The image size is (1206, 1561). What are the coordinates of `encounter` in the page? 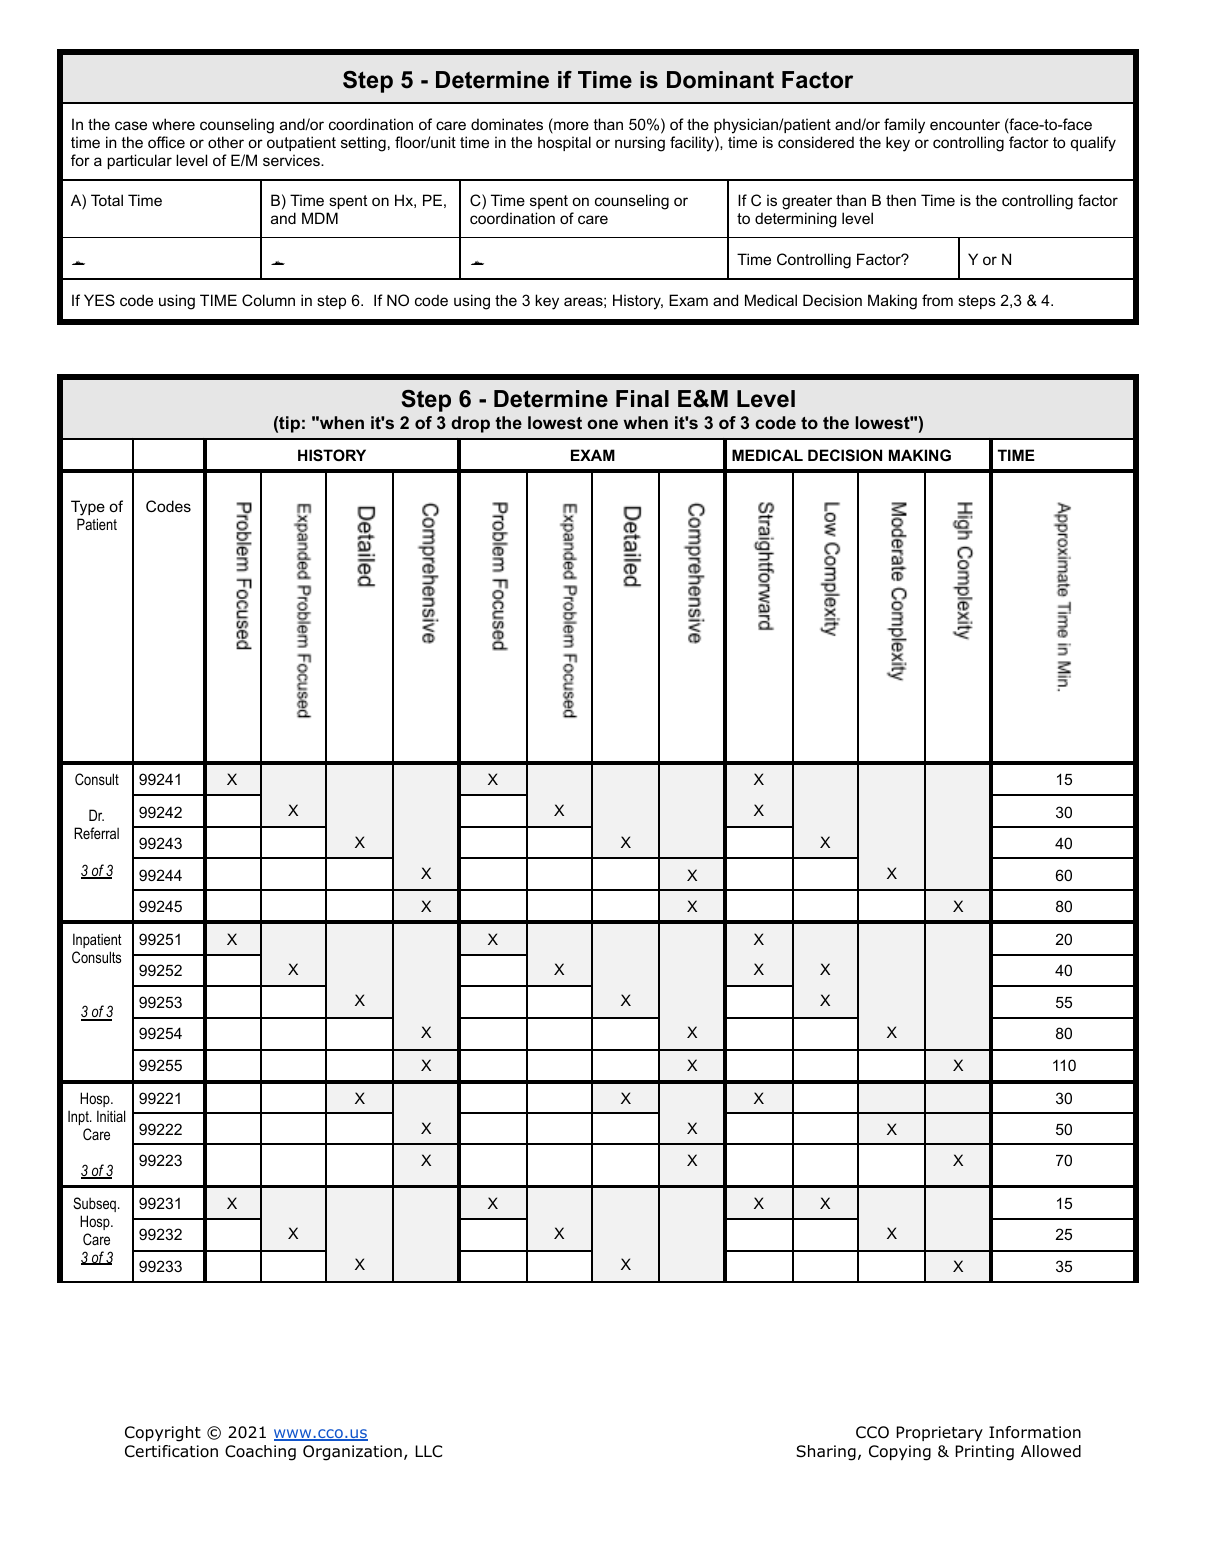 It's located at (965, 124).
